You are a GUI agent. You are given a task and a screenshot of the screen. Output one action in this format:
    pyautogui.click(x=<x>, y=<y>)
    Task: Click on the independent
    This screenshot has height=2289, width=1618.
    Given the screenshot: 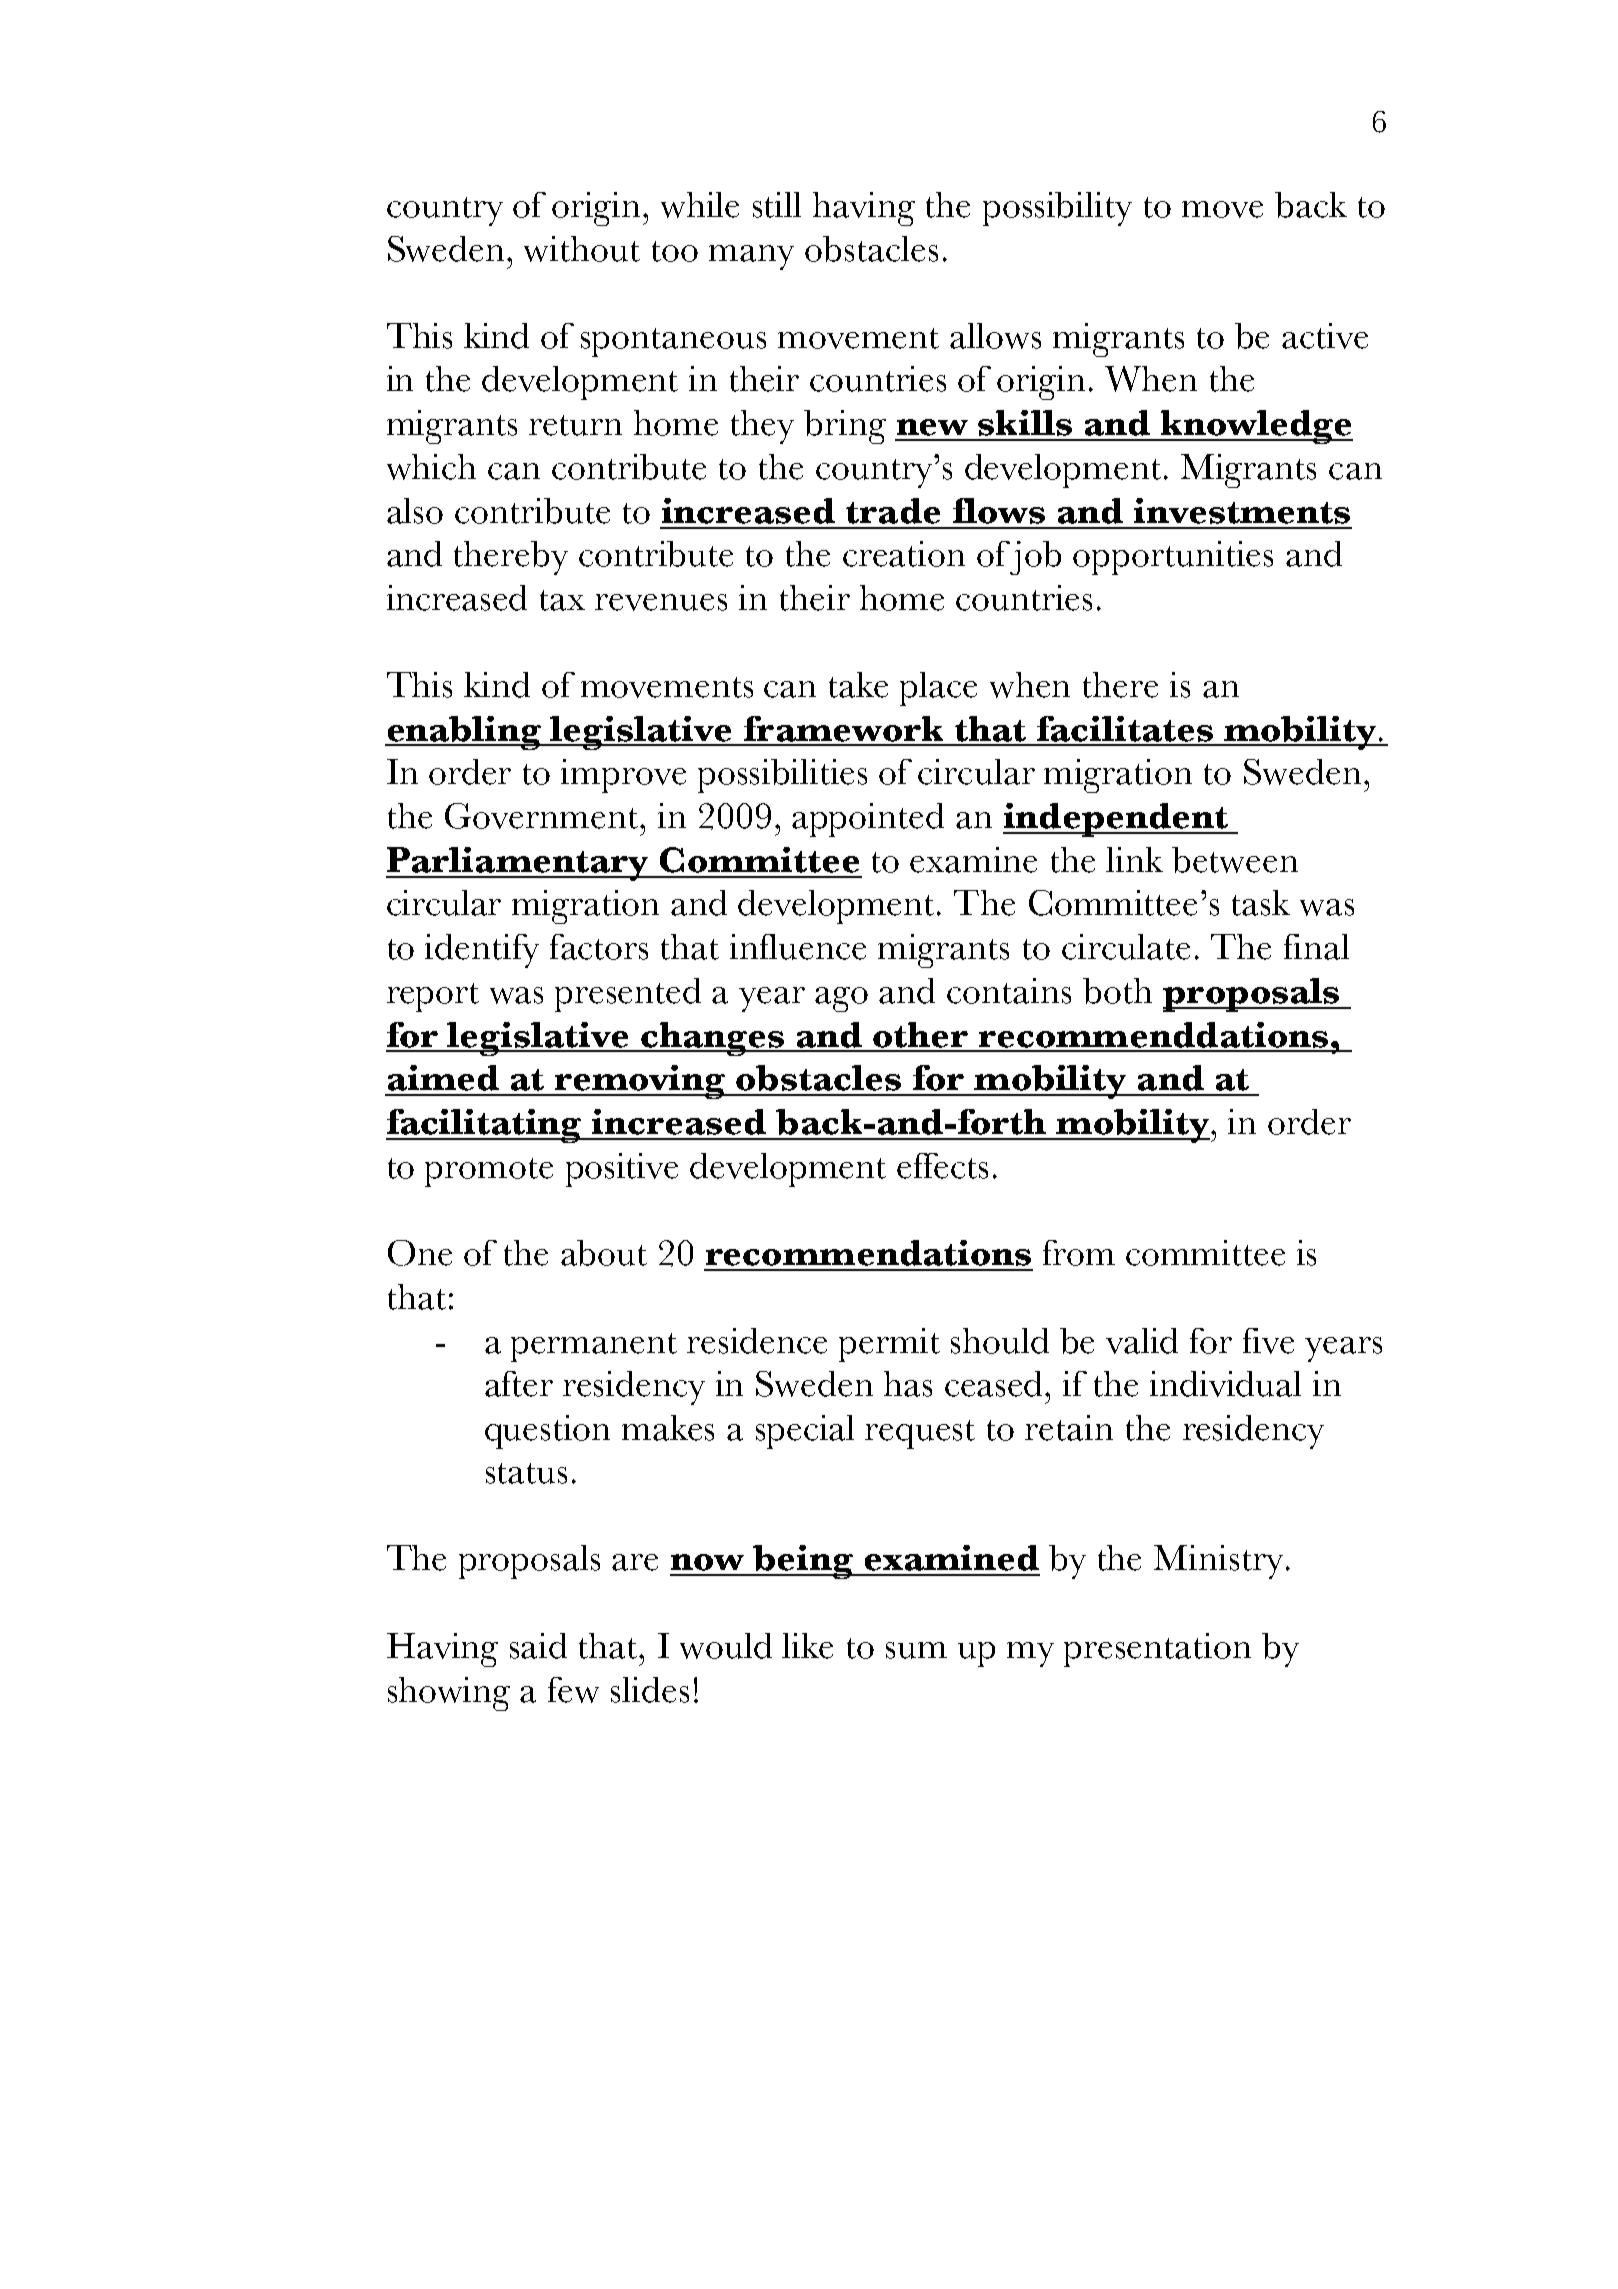 What is the action you would take?
    pyautogui.click(x=1117, y=820)
